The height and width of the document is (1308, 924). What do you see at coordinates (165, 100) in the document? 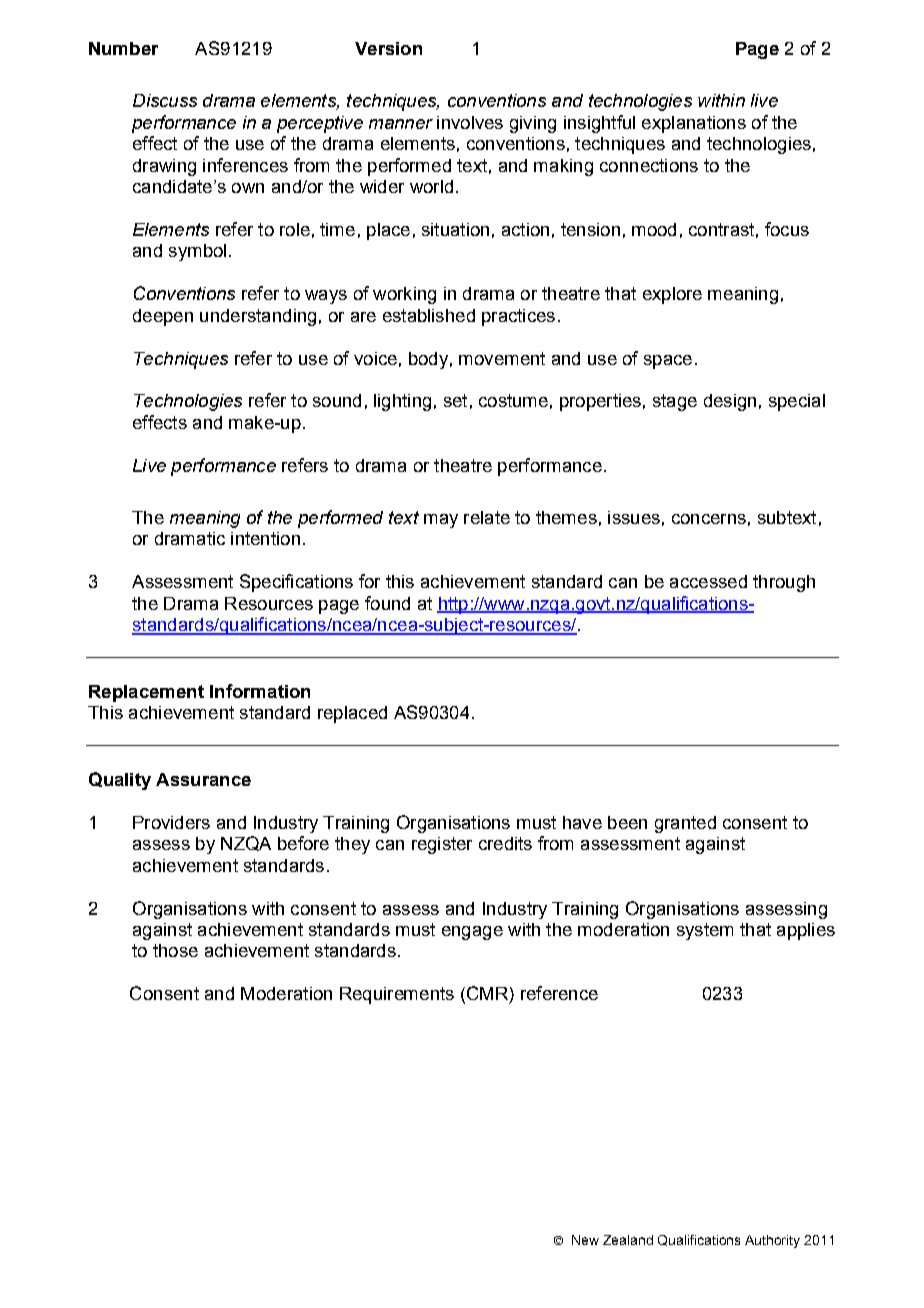
I see `Discuss` at bounding box center [165, 100].
